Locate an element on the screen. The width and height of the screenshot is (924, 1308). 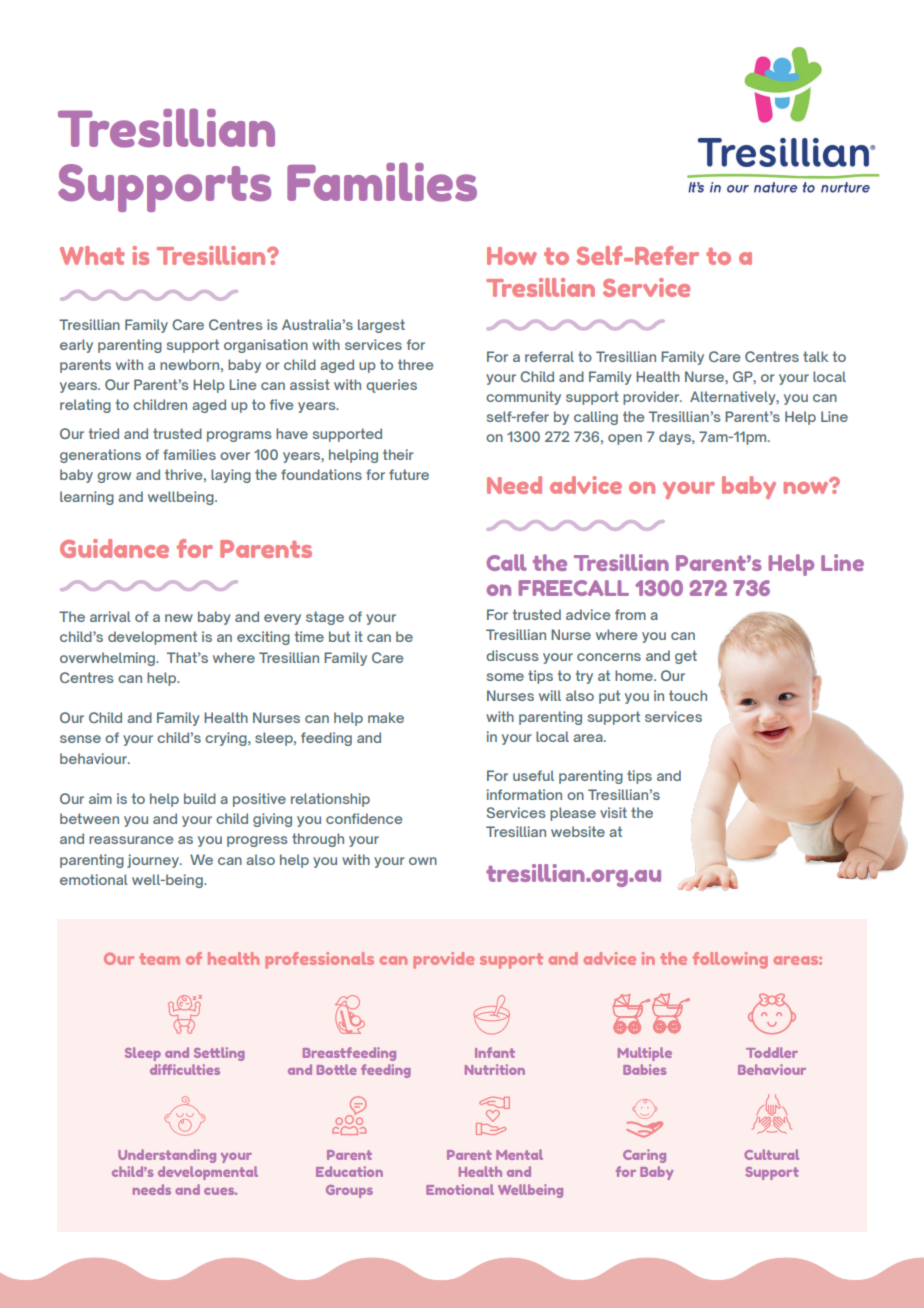
team is located at coordinates (159, 959).
